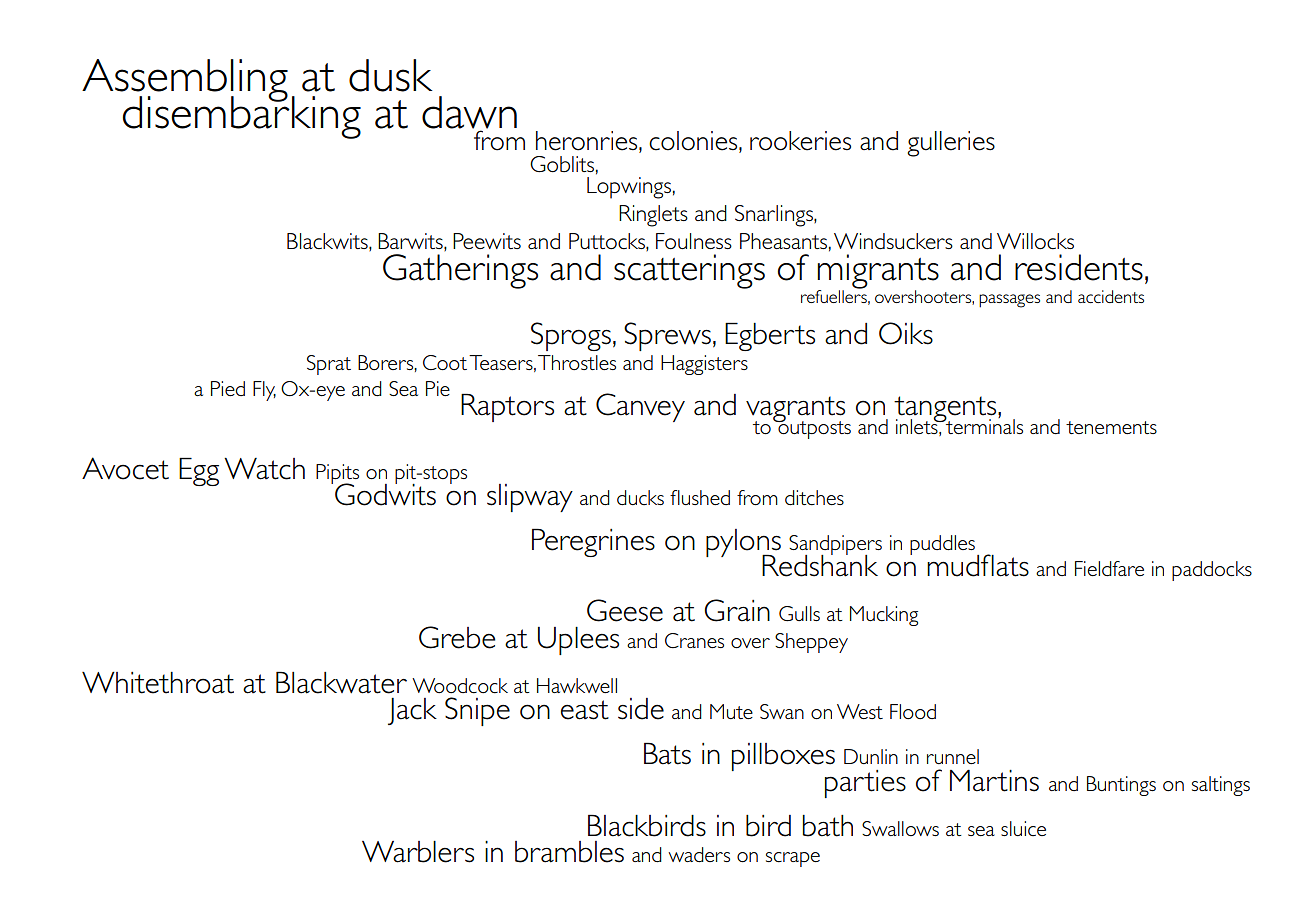 Image resolution: width=1308 pixels, height=924 pixels. What do you see at coordinates (878, 272) in the document?
I see `migrants` at bounding box center [878, 272].
